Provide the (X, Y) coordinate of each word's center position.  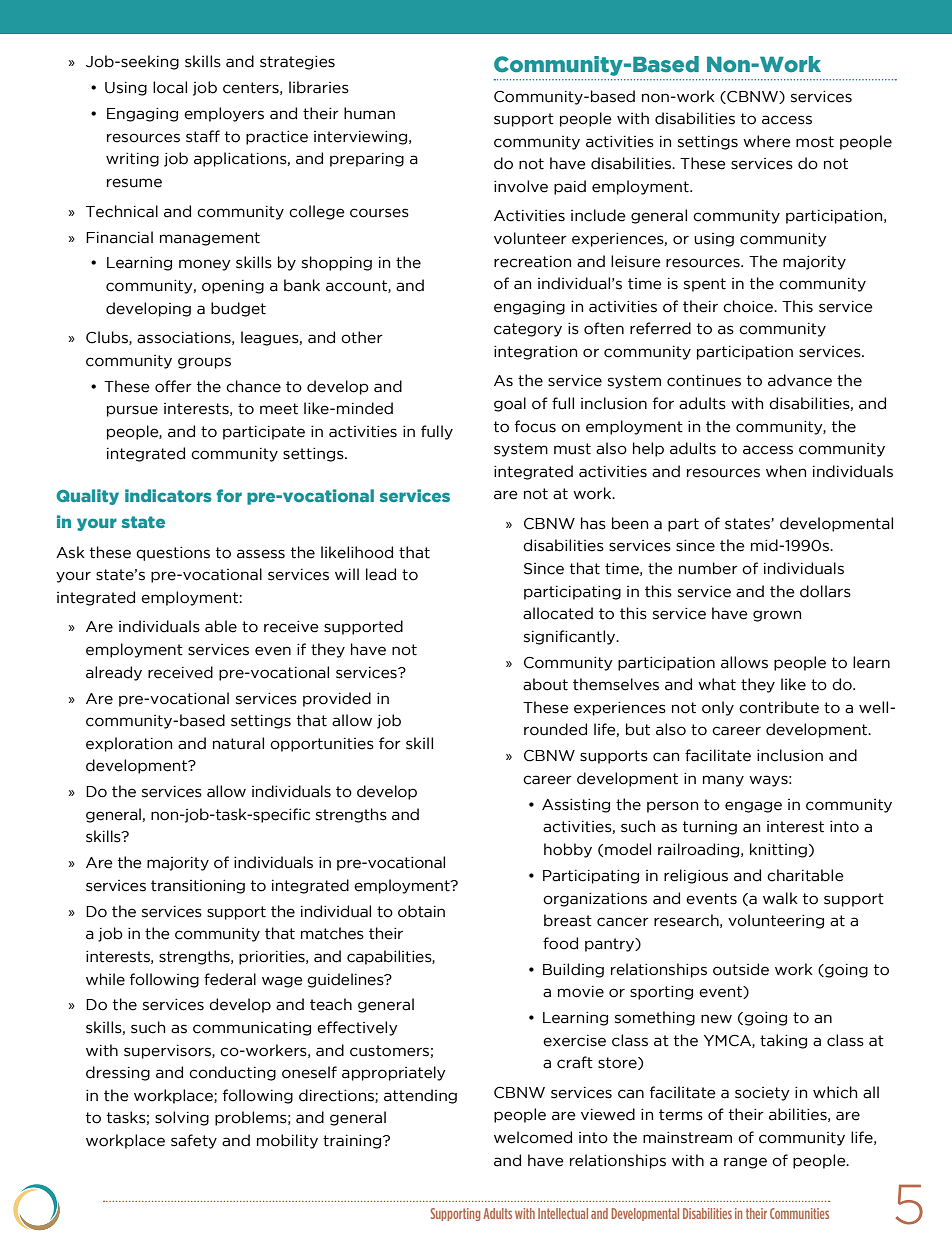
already (114, 673)
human (369, 113)
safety (194, 1141)
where (767, 141)
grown (777, 616)
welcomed (533, 1137)
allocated (558, 613)
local (170, 87)
